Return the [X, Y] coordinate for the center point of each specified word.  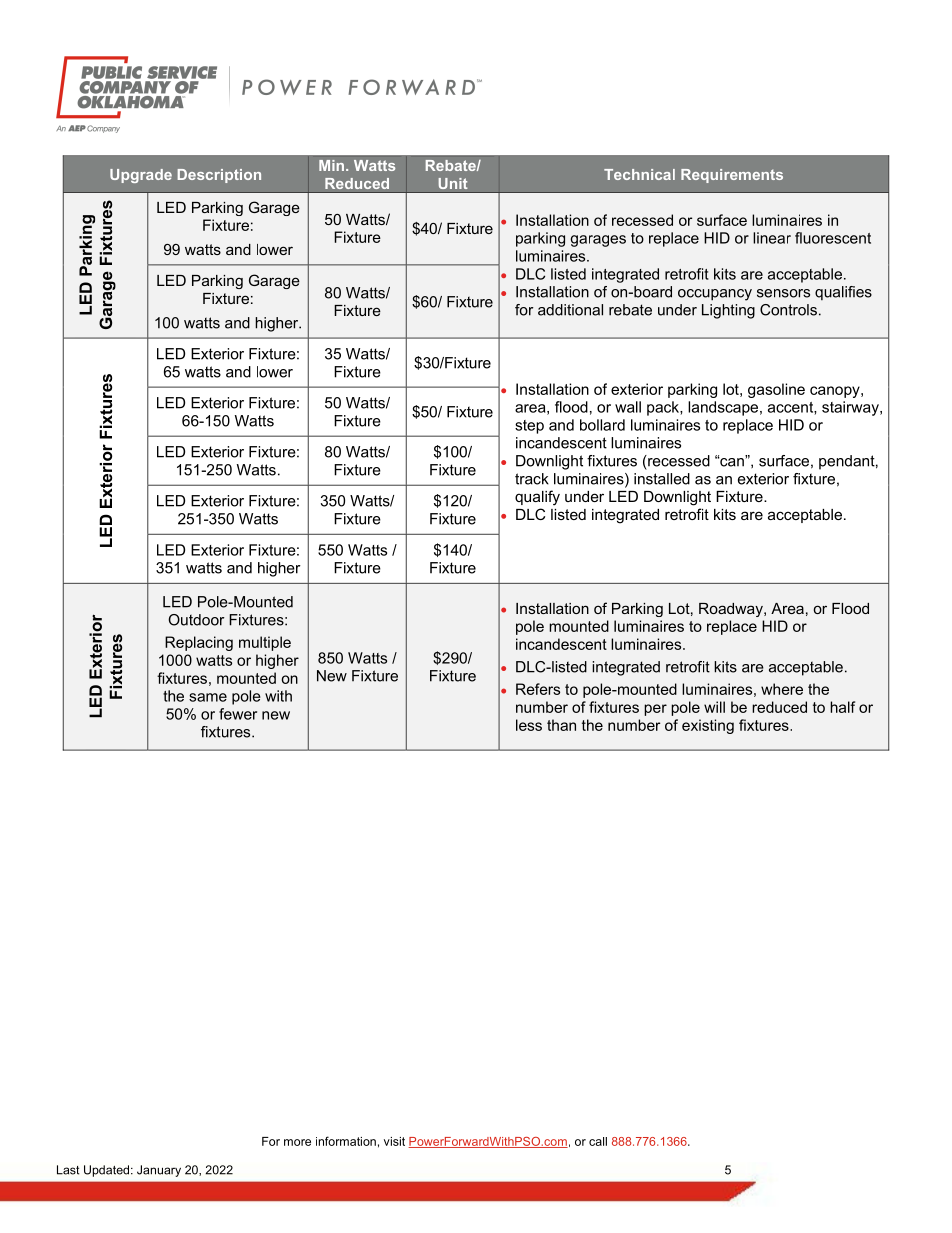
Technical [639, 174]
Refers [538, 689]
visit [394, 1141]
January [159, 1171]
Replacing [199, 643]
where [782, 689]
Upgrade [141, 176]
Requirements [732, 176]
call [598, 1141]
